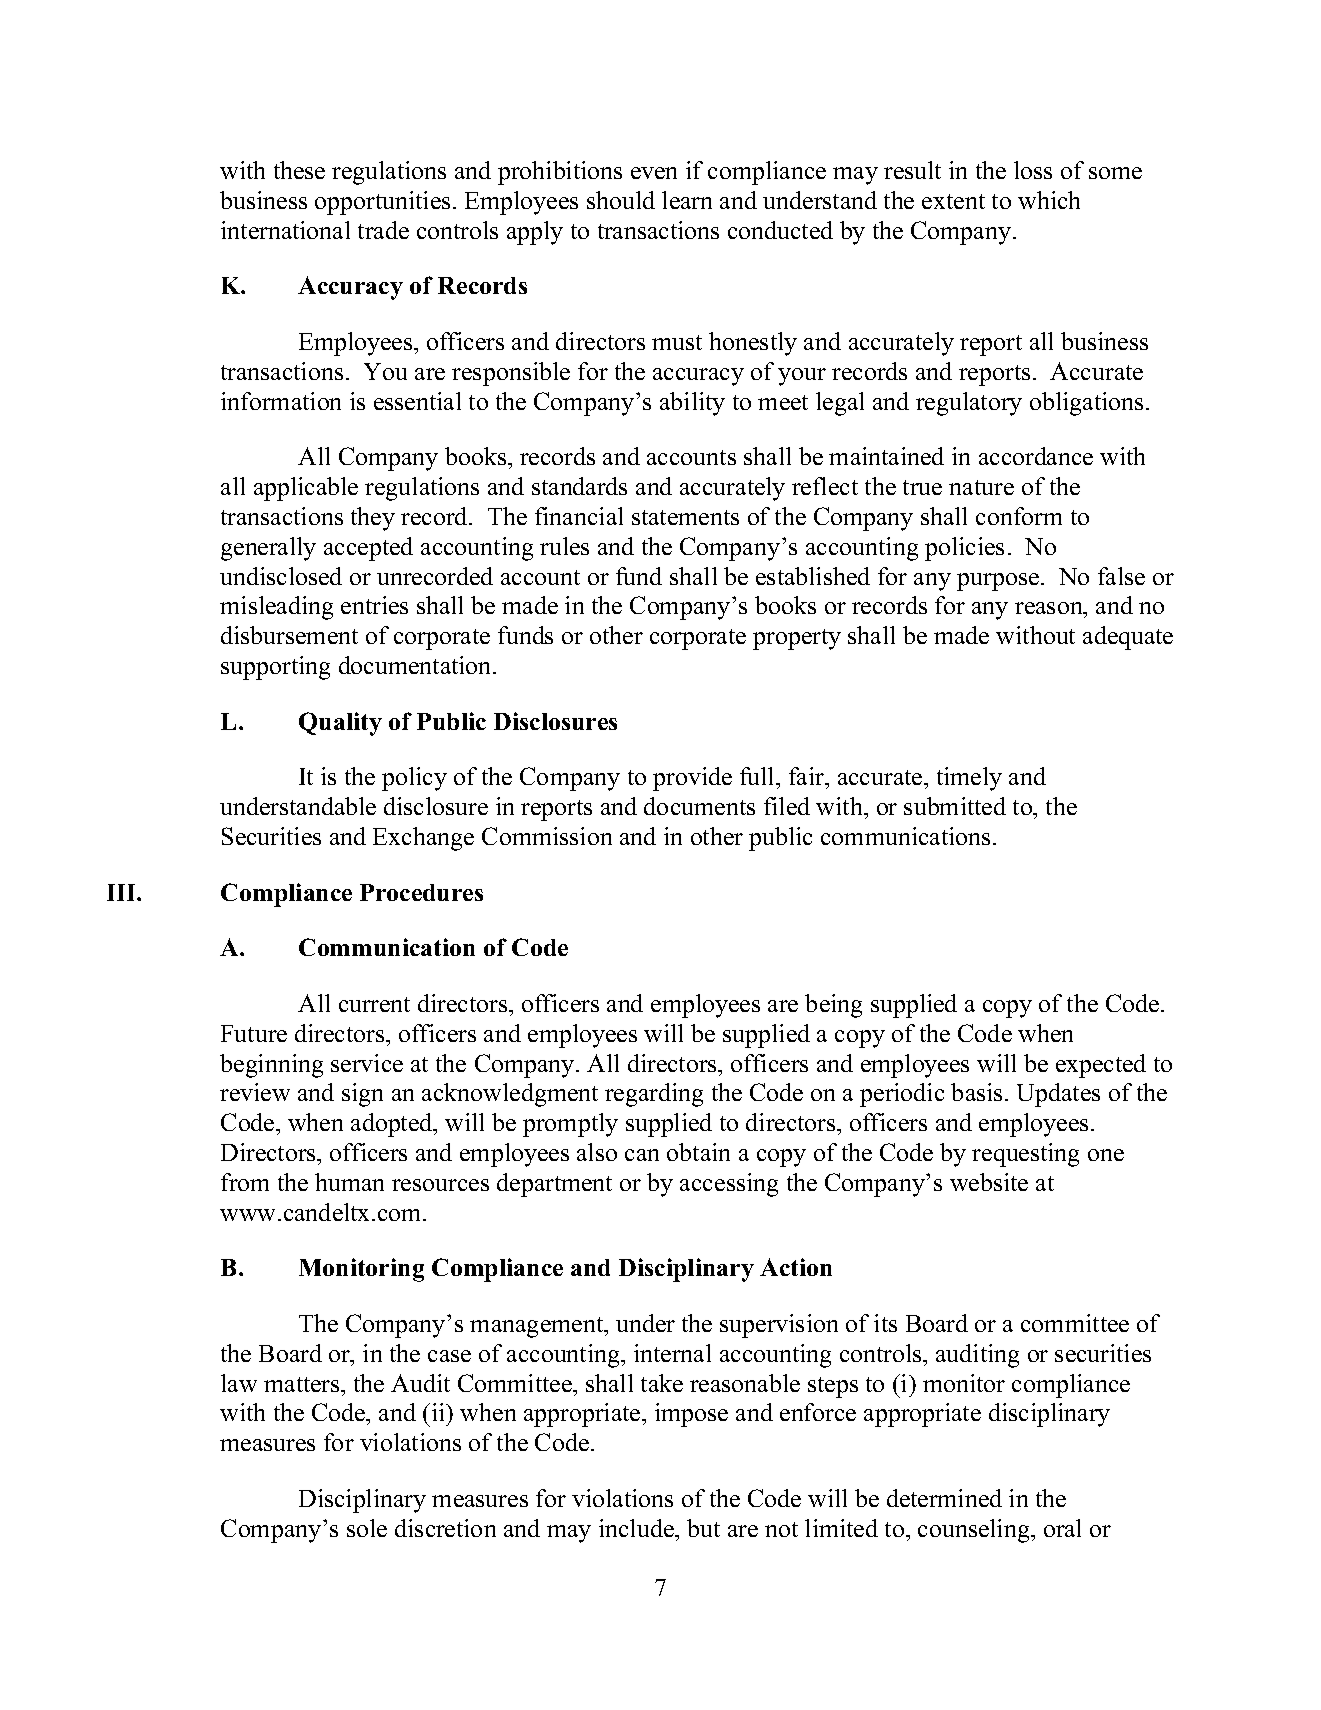  I want to click on international, so click(285, 230).
